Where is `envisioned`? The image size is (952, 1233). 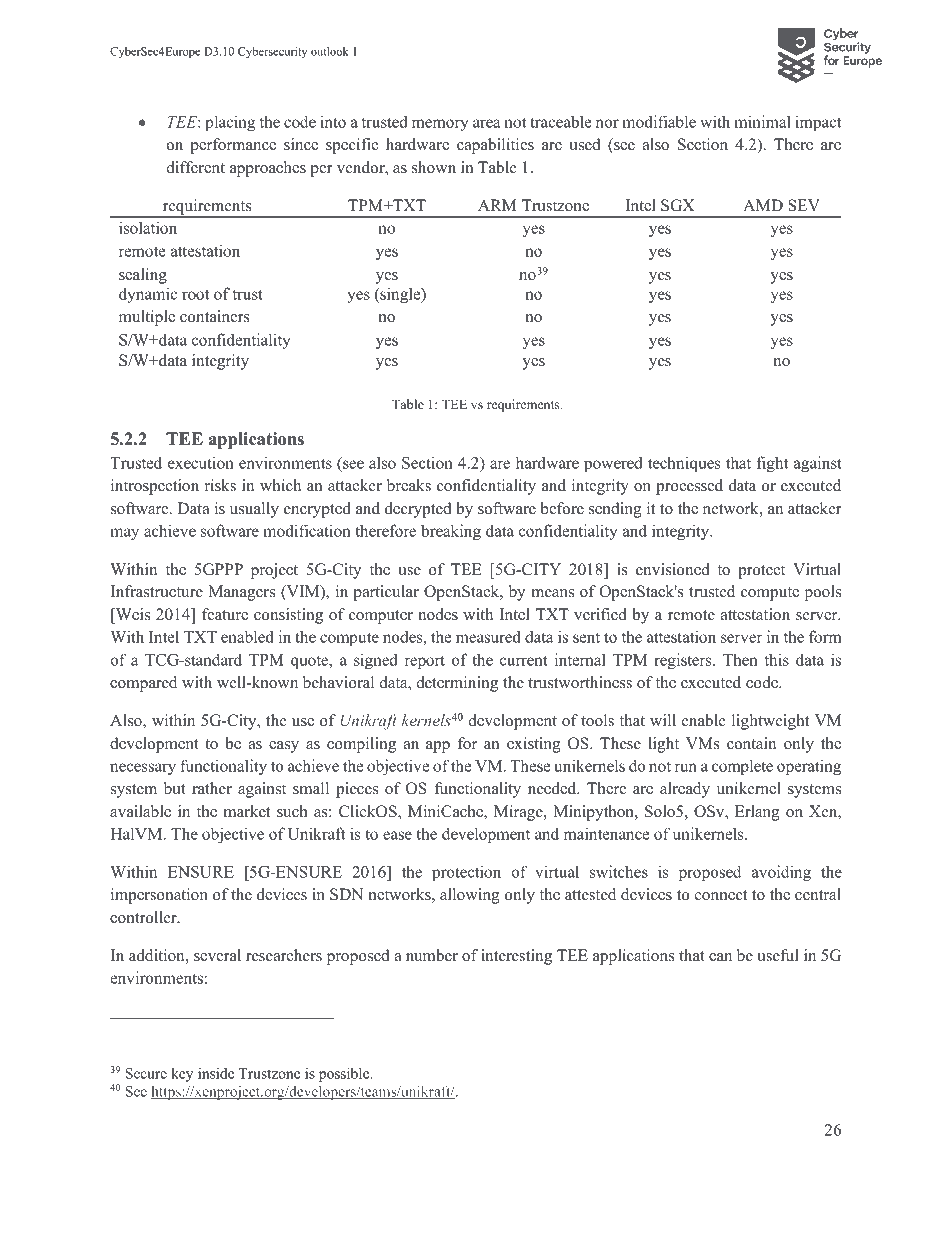
envisioned is located at coordinates (673, 569).
